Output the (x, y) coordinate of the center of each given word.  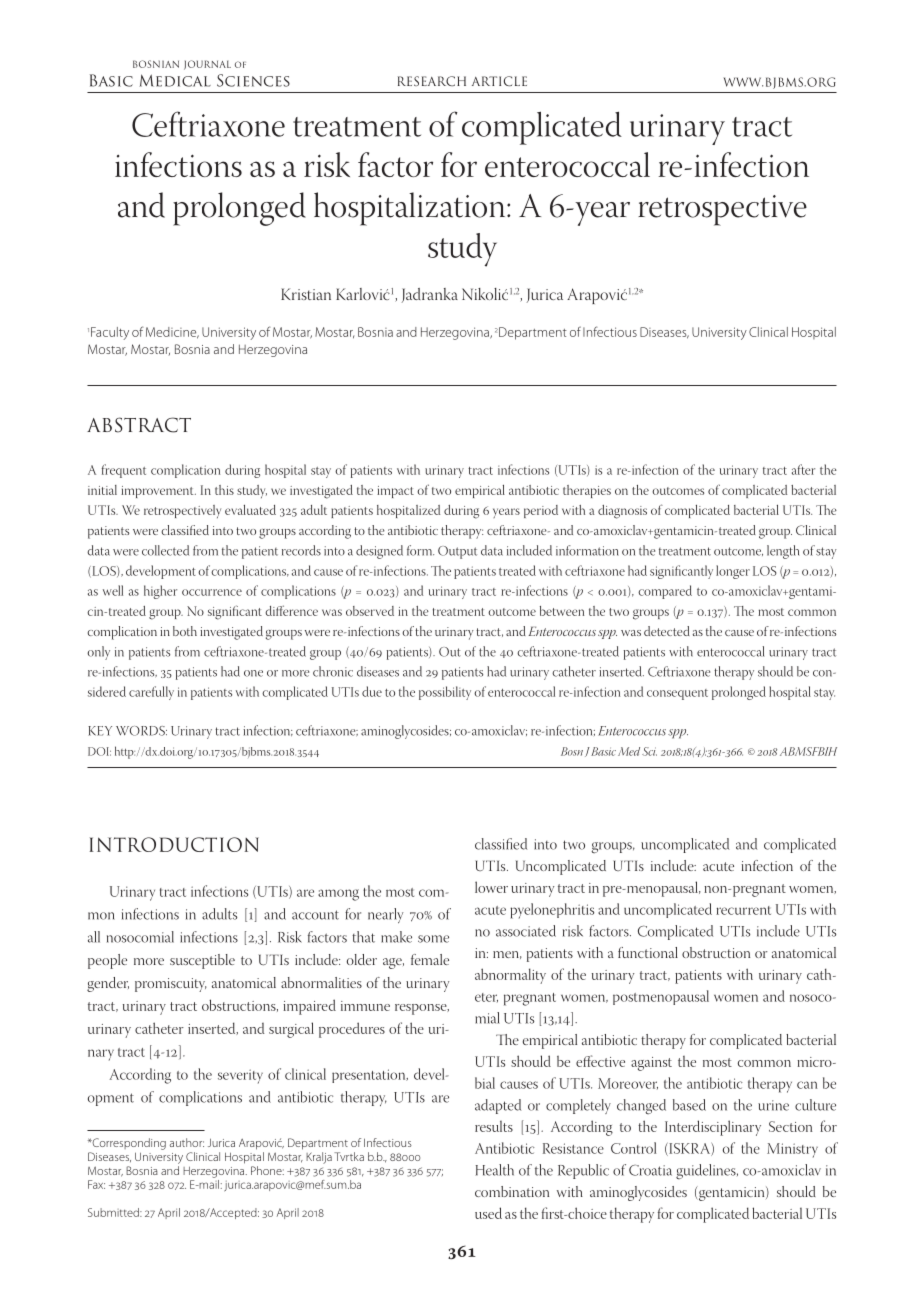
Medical (175, 80)
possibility (445, 693)
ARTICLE (499, 81)
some (433, 939)
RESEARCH (432, 81)
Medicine (172, 333)
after (803, 469)
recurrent (743, 910)
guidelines (707, 1172)
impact (395, 492)
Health (494, 1170)
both (185, 631)
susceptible (202, 961)
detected (667, 631)
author (187, 1142)
